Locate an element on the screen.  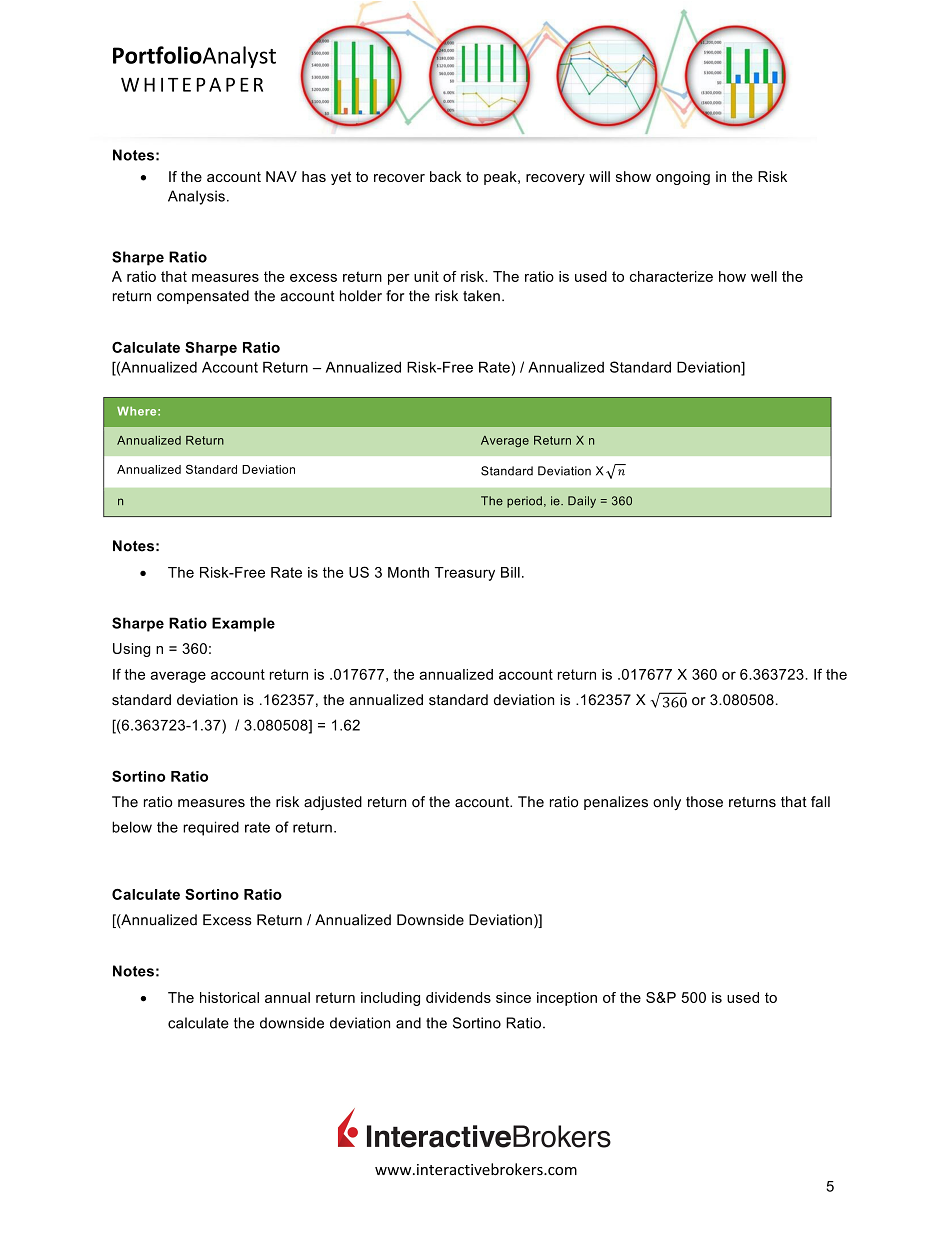
penalizes is located at coordinates (616, 803).
